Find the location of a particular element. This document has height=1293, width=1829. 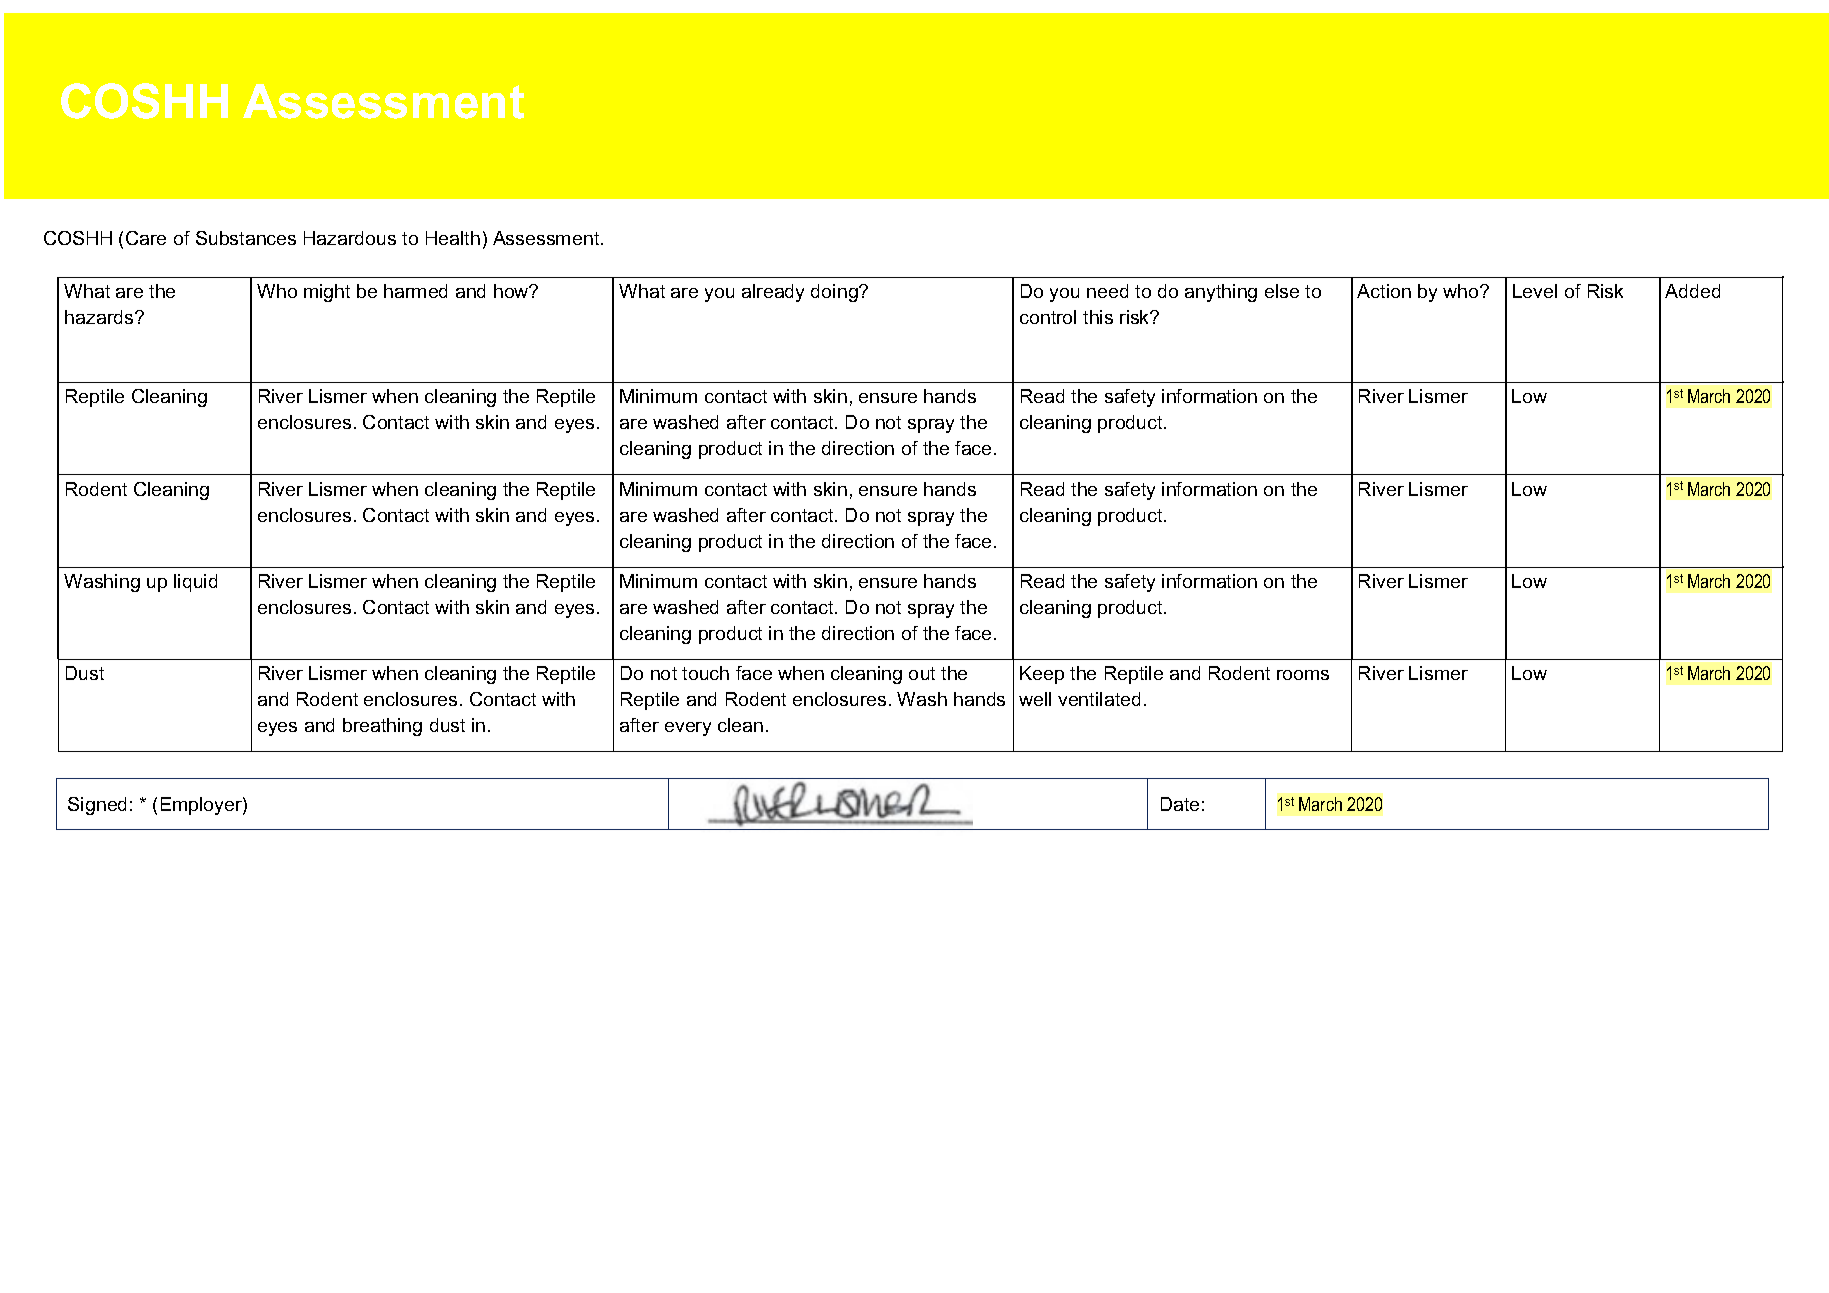

out is located at coordinates (922, 673).
